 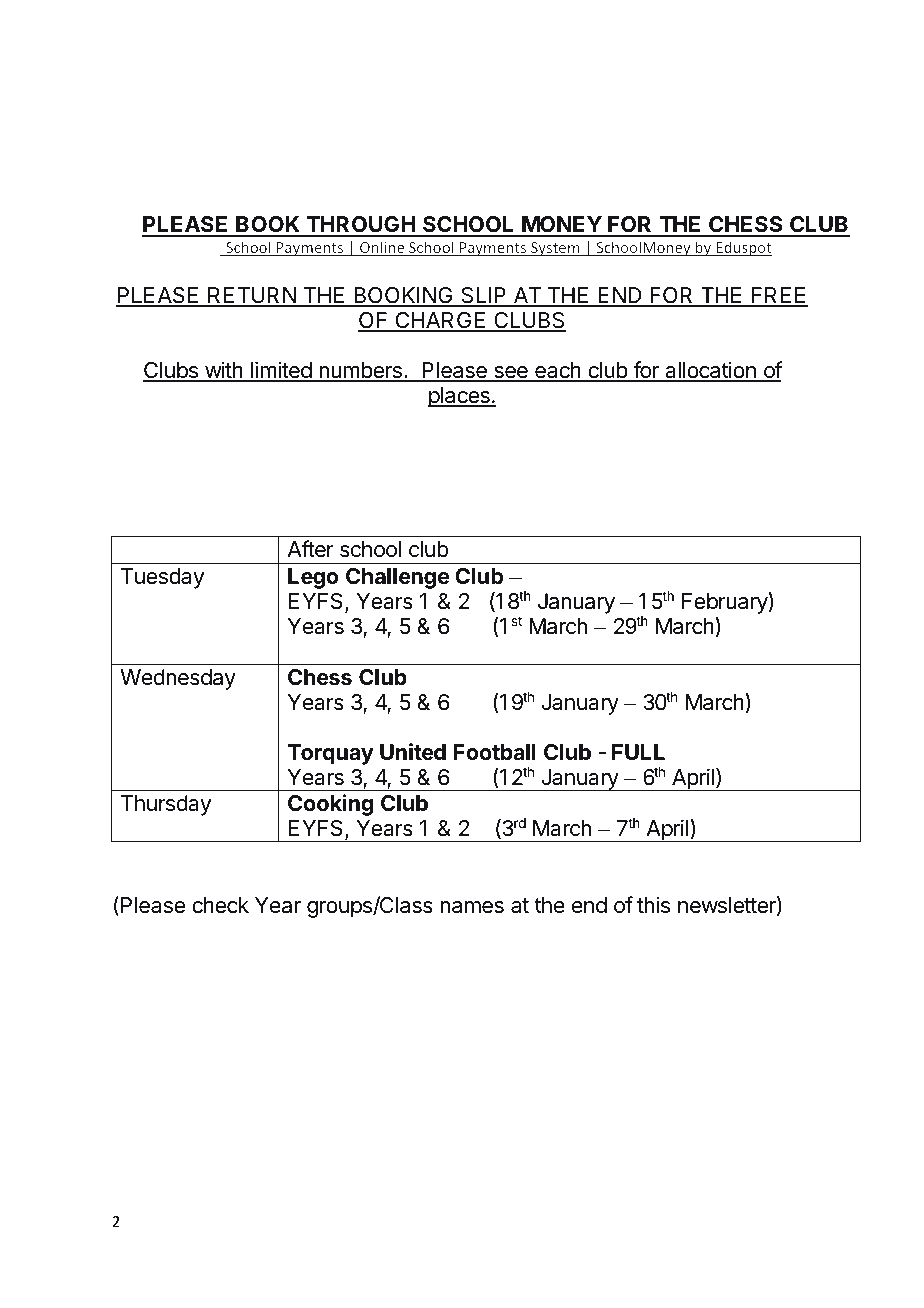 What do you see at coordinates (166, 805) in the image?
I see `Thursday` at bounding box center [166, 805].
